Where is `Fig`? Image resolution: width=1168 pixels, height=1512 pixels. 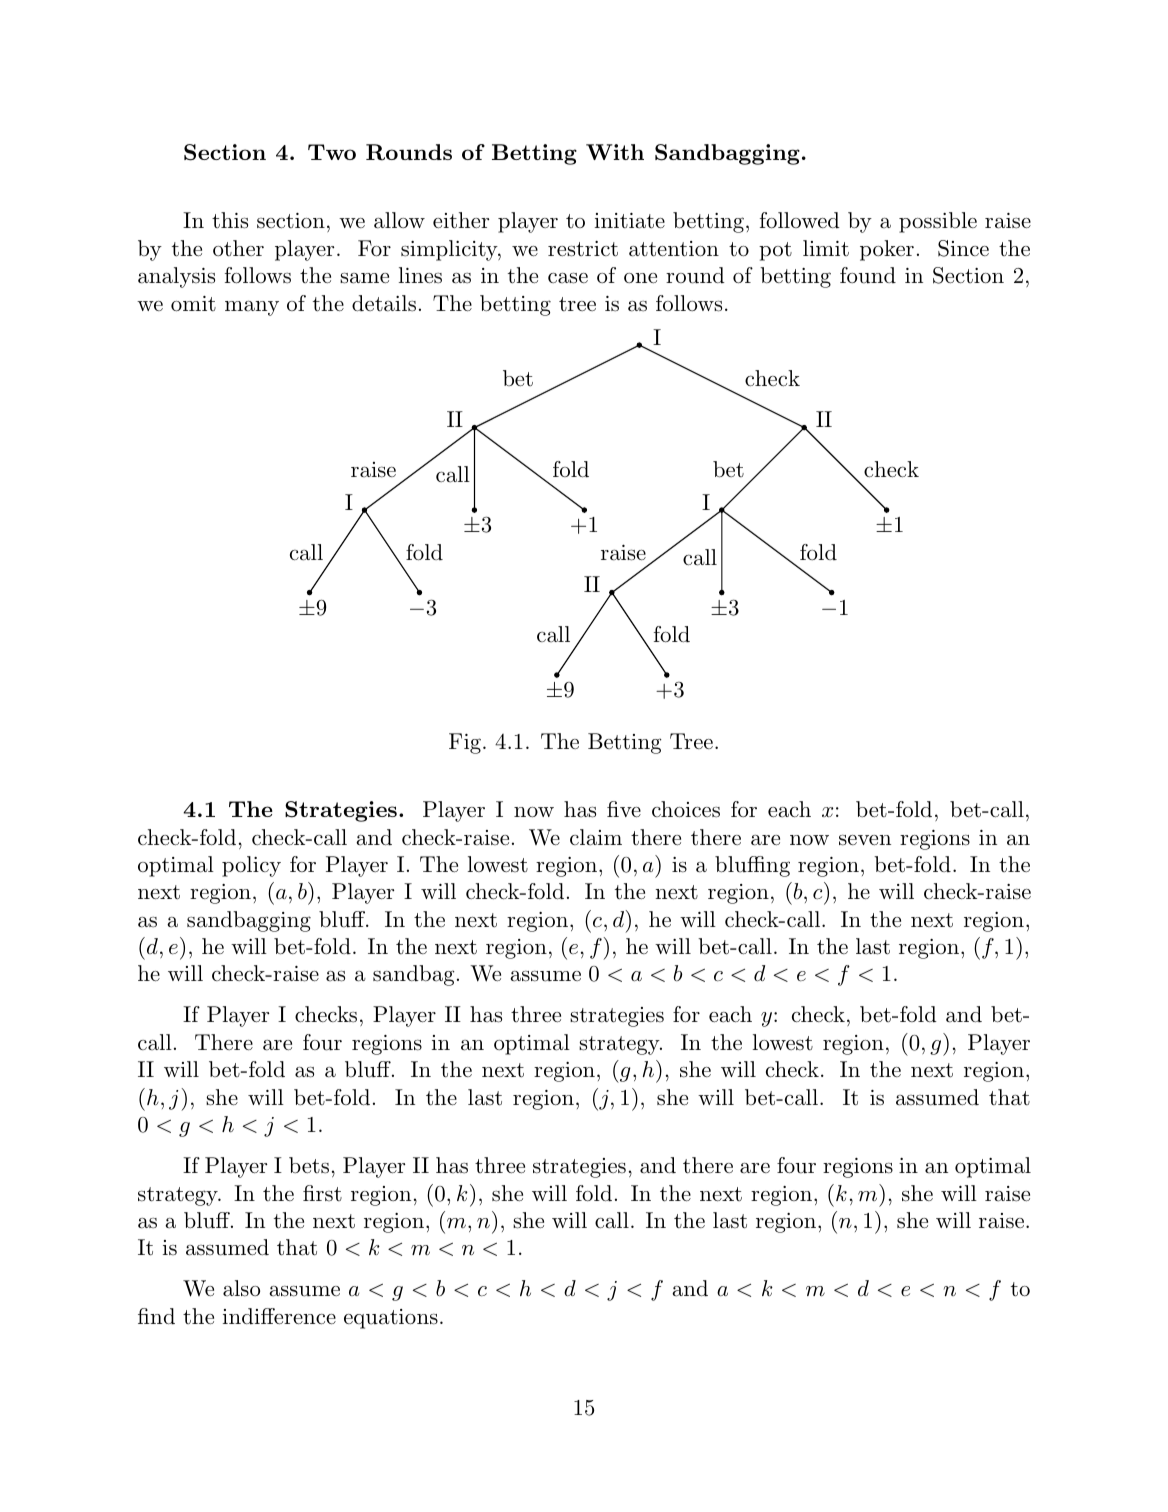
Fig is located at coordinates (465, 743).
